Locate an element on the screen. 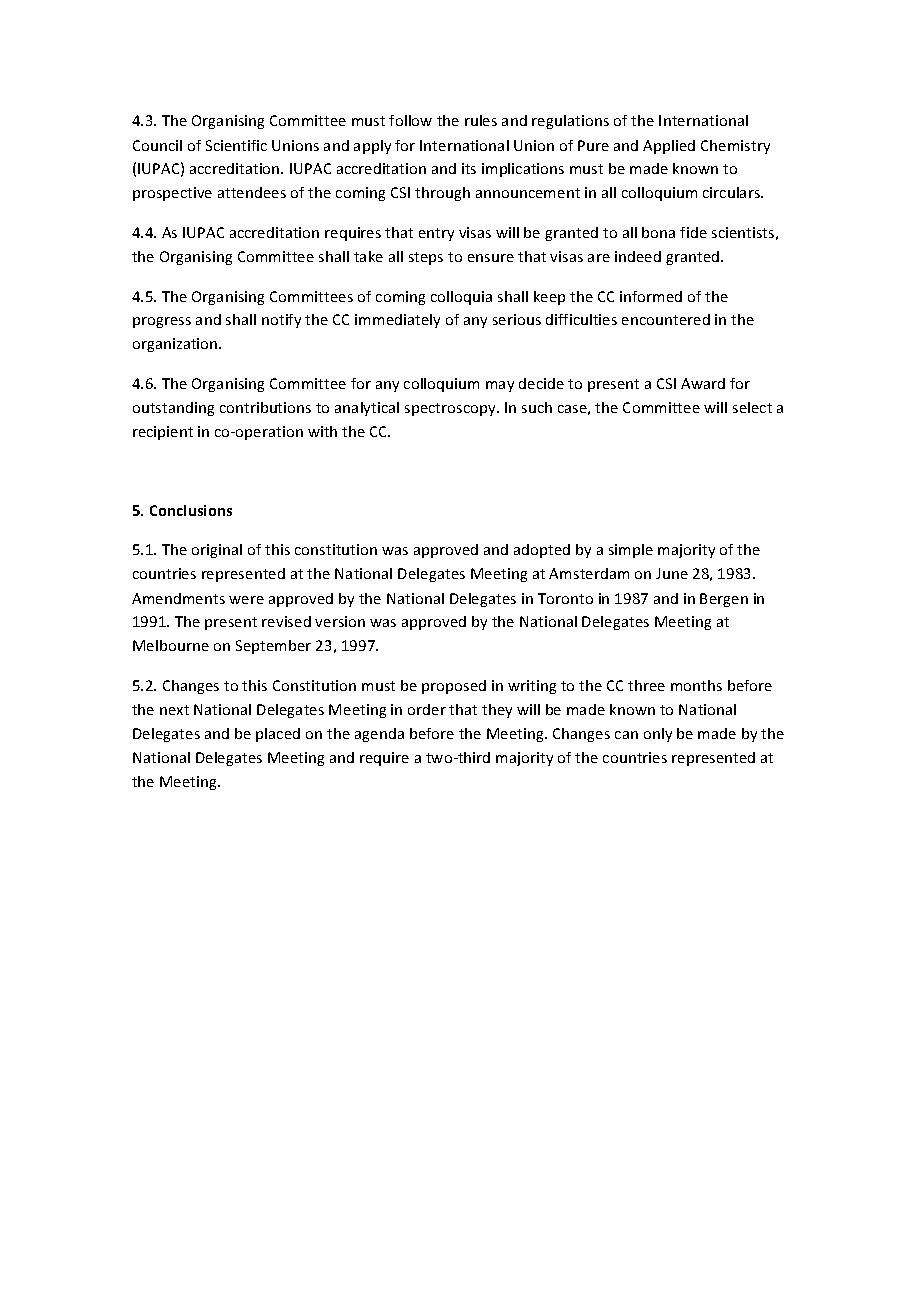 The width and height of the screenshot is (924, 1308). Scientific is located at coordinates (236, 145).
